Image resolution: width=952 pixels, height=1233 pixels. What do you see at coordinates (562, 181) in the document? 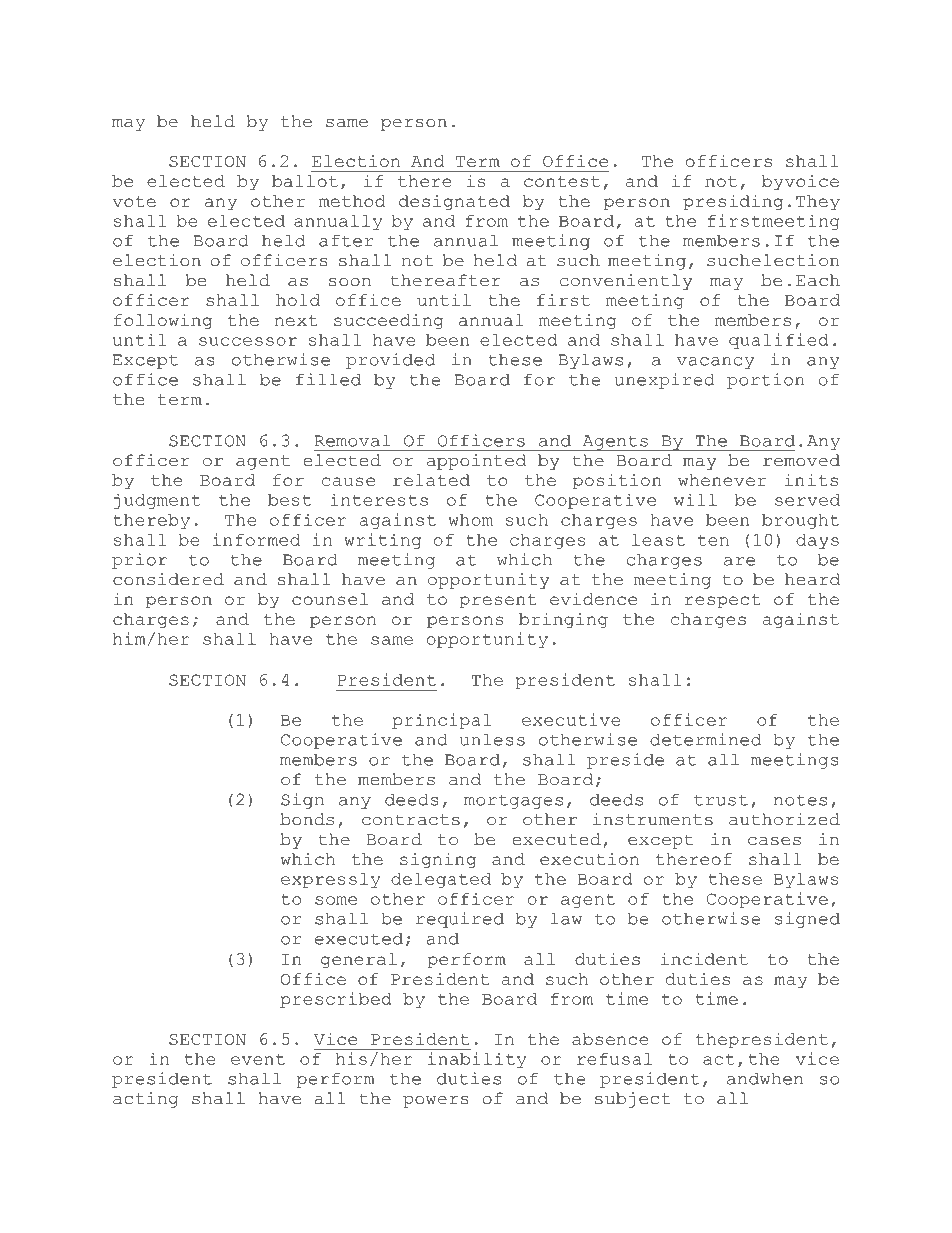
I see `contest` at bounding box center [562, 181].
